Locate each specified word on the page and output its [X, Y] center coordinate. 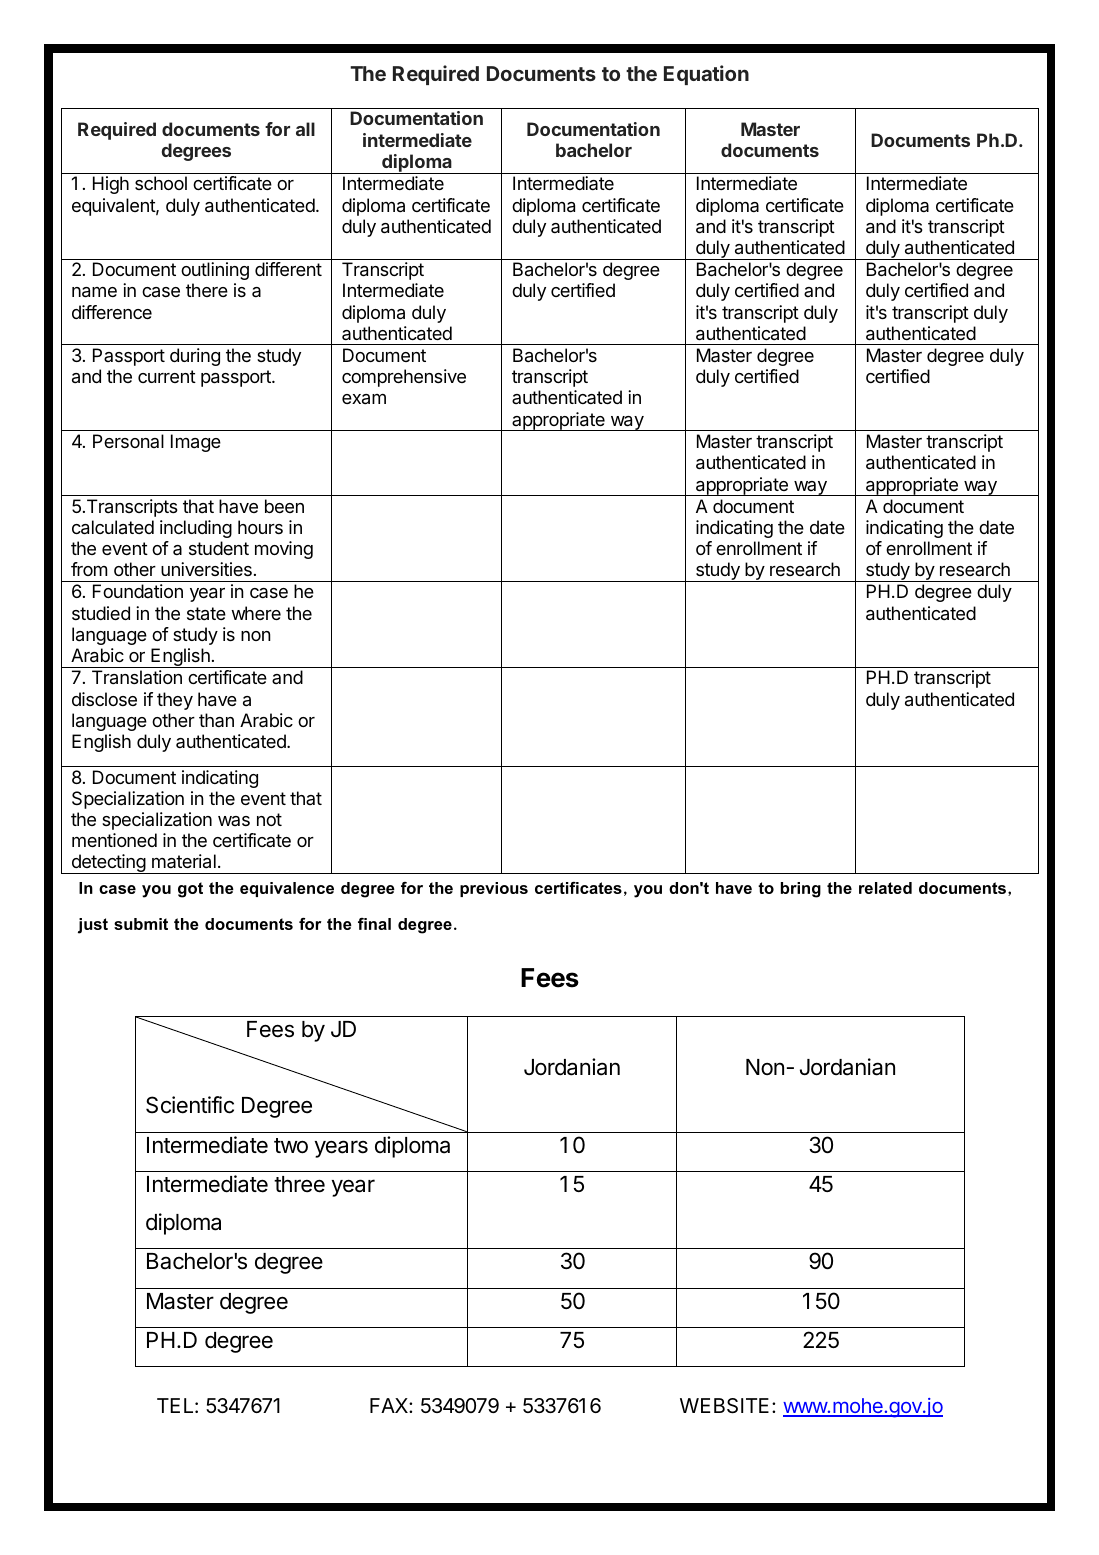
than [216, 720]
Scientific [190, 1105]
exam [364, 399]
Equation [706, 75]
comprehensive [404, 378]
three [299, 1184]
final [374, 924]
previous [494, 889]
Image [196, 443]
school [161, 183]
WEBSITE [724, 1406]
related [885, 888]
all [305, 129]
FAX [390, 1405]
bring [801, 890]
